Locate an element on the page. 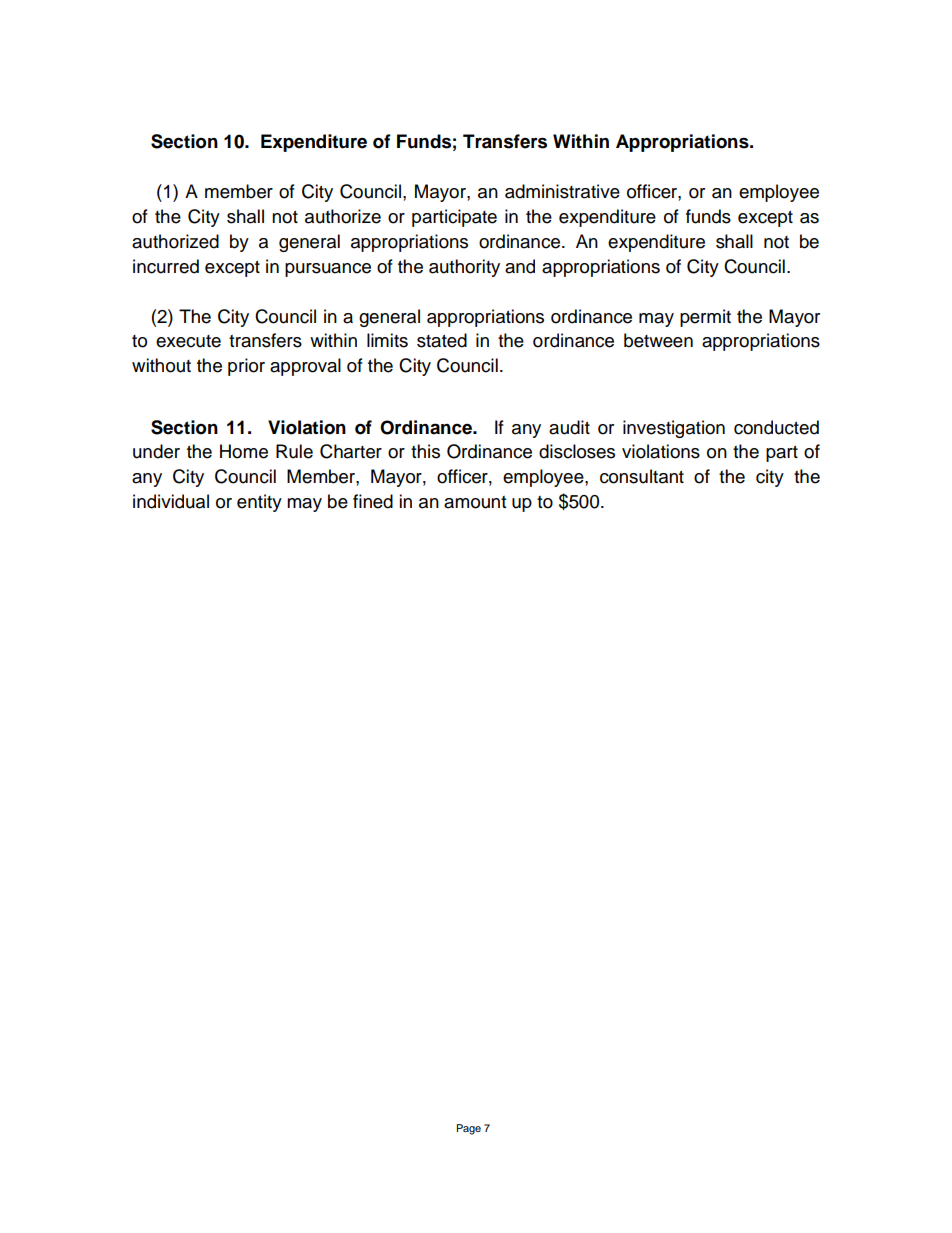 Image resolution: width=952 pixels, height=1233 pixels. discloses is located at coordinates (577, 451).
